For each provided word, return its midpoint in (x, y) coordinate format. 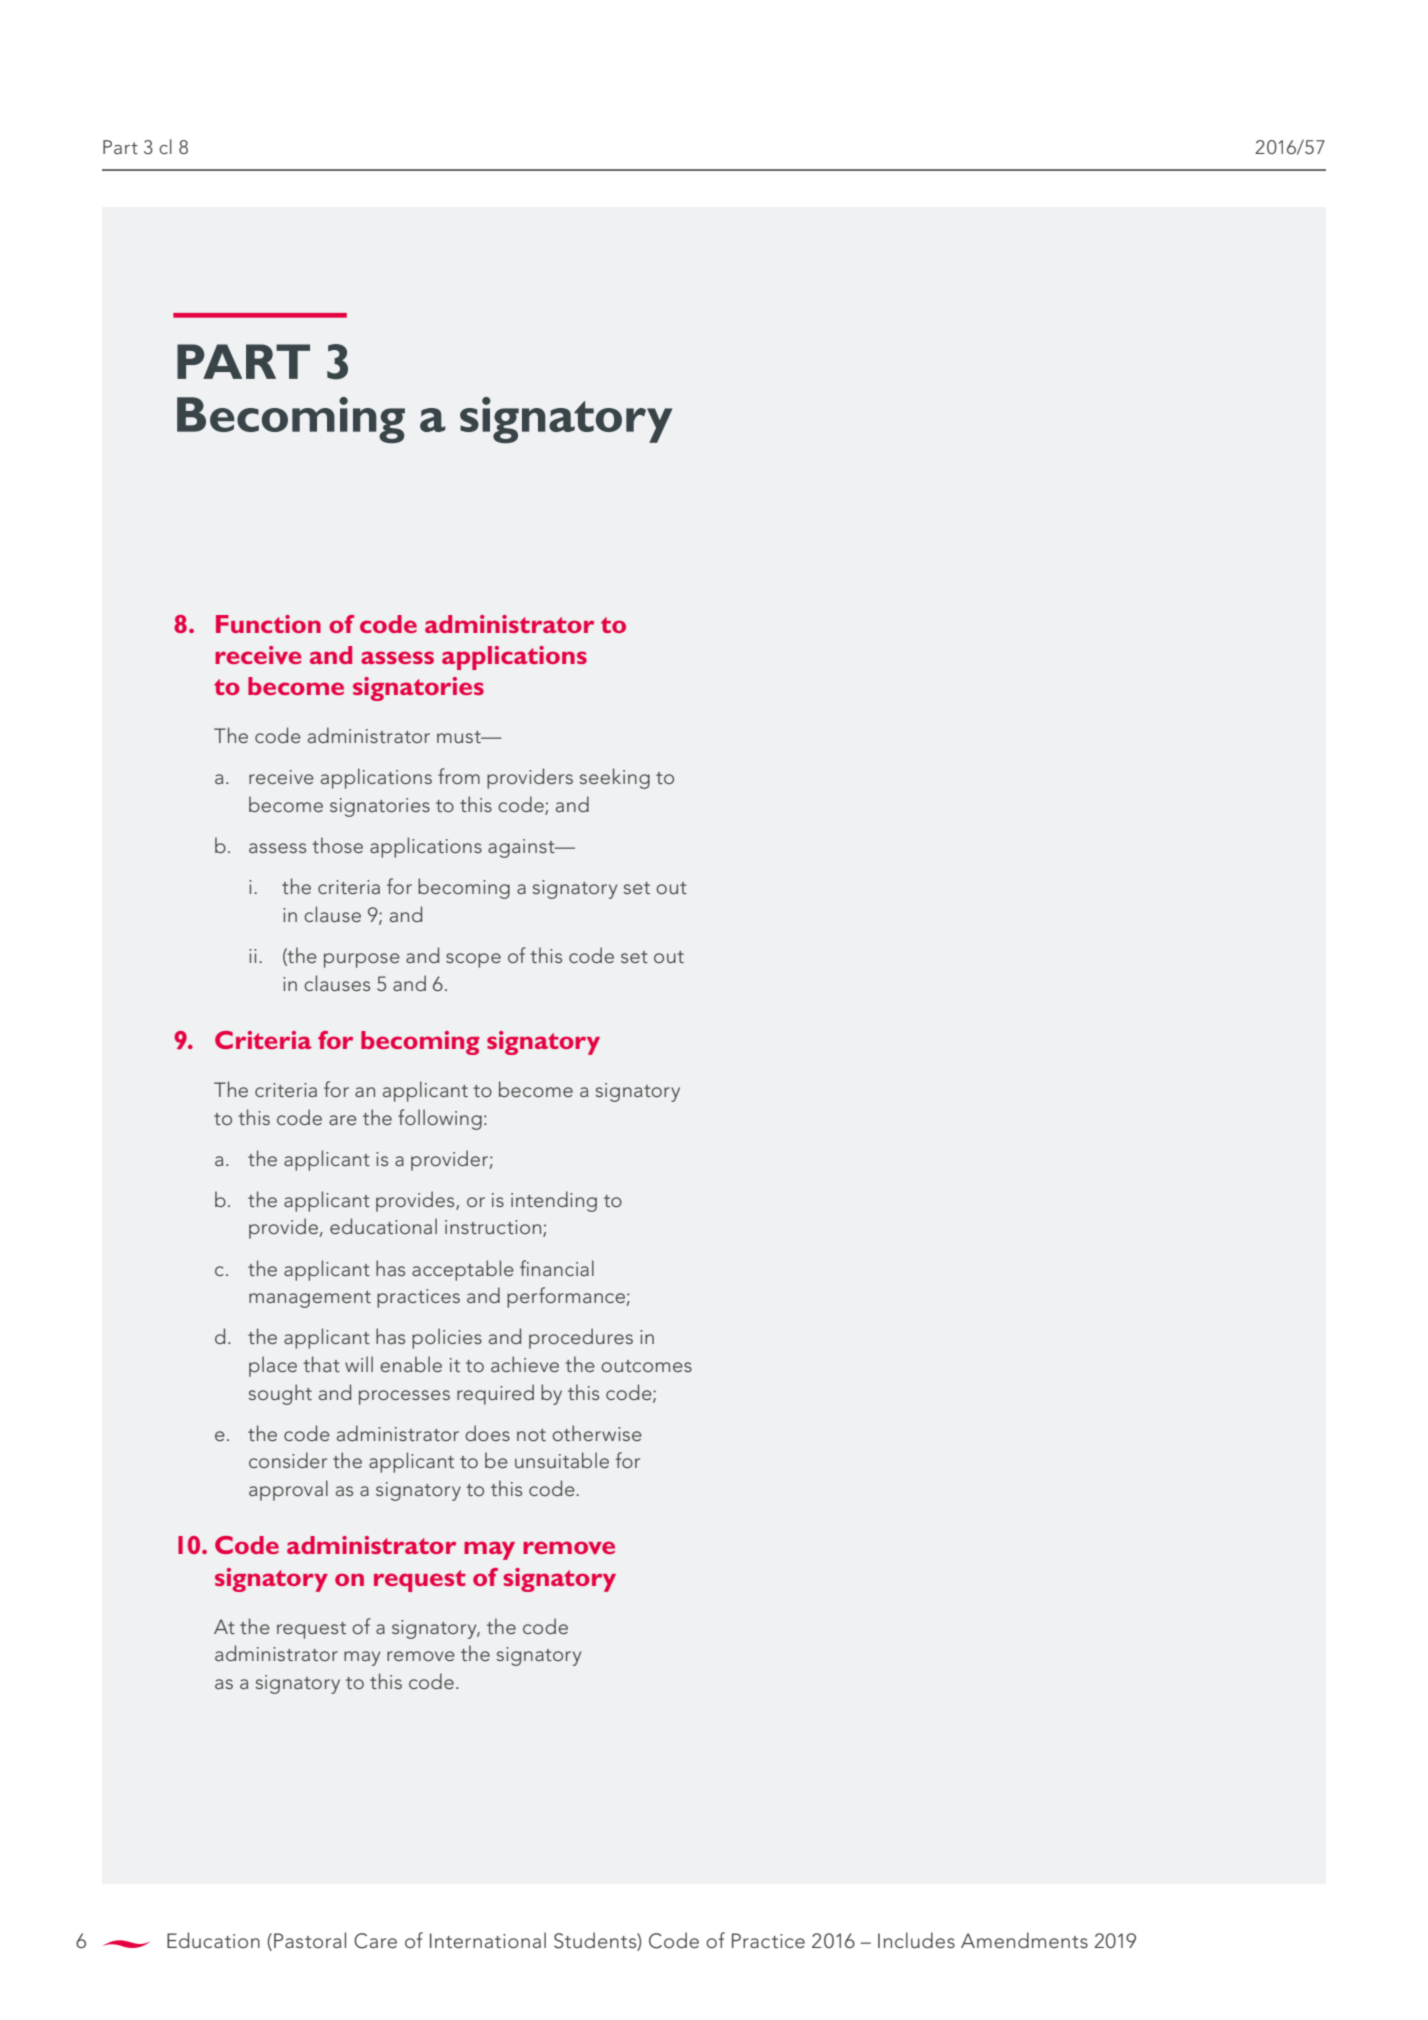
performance (566, 1297)
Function (268, 624)
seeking (614, 778)
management (310, 1299)
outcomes (646, 1366)
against (522, 848)
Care (375, 1941)
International (488, 1940)
